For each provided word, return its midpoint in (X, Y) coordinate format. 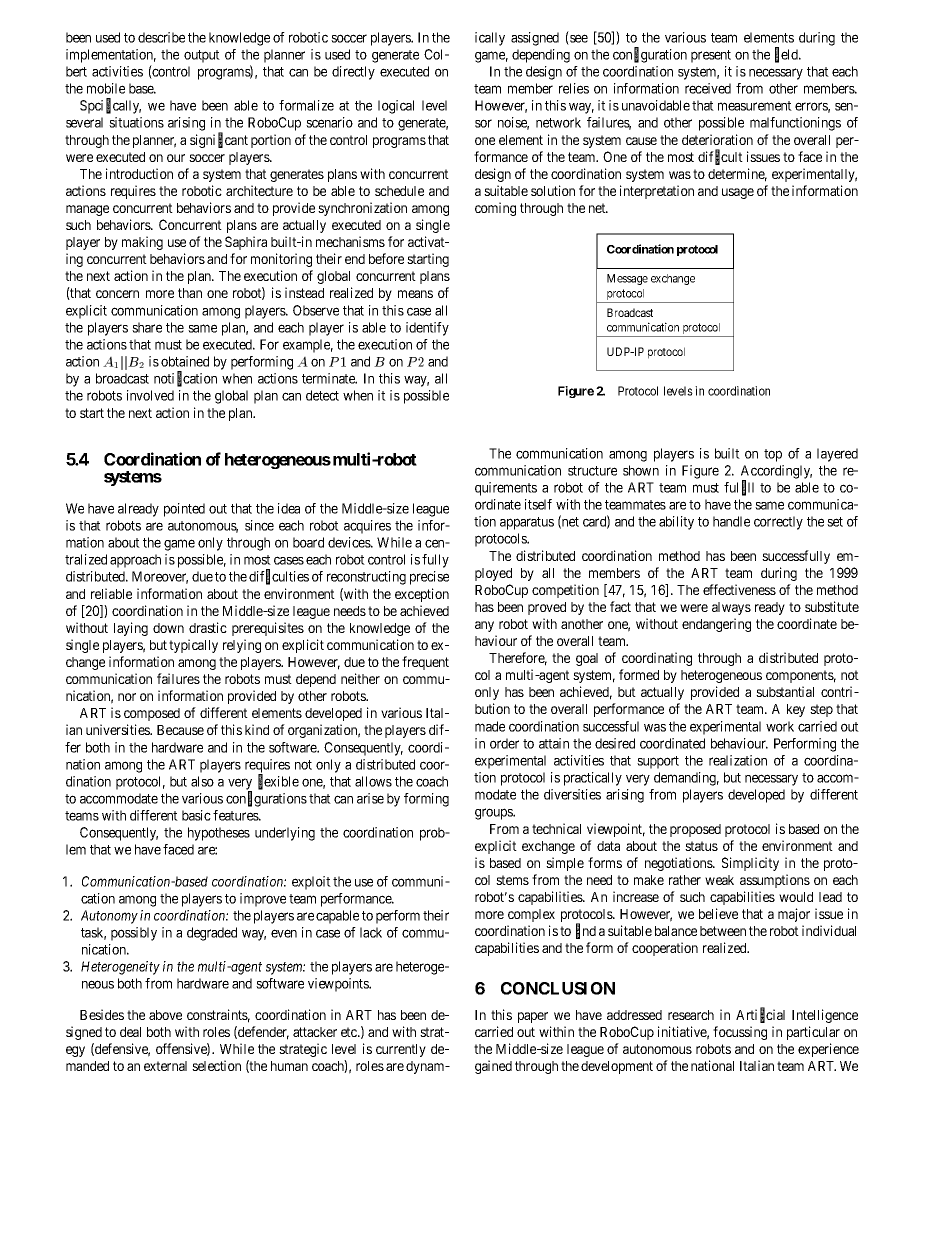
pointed (184, 510)
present (711, 56)
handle (731, 521)
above (165, 1015)
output (202, 56)
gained (493, 1067)
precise (429, 578)
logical (396, 107)
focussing (740, 1033)
